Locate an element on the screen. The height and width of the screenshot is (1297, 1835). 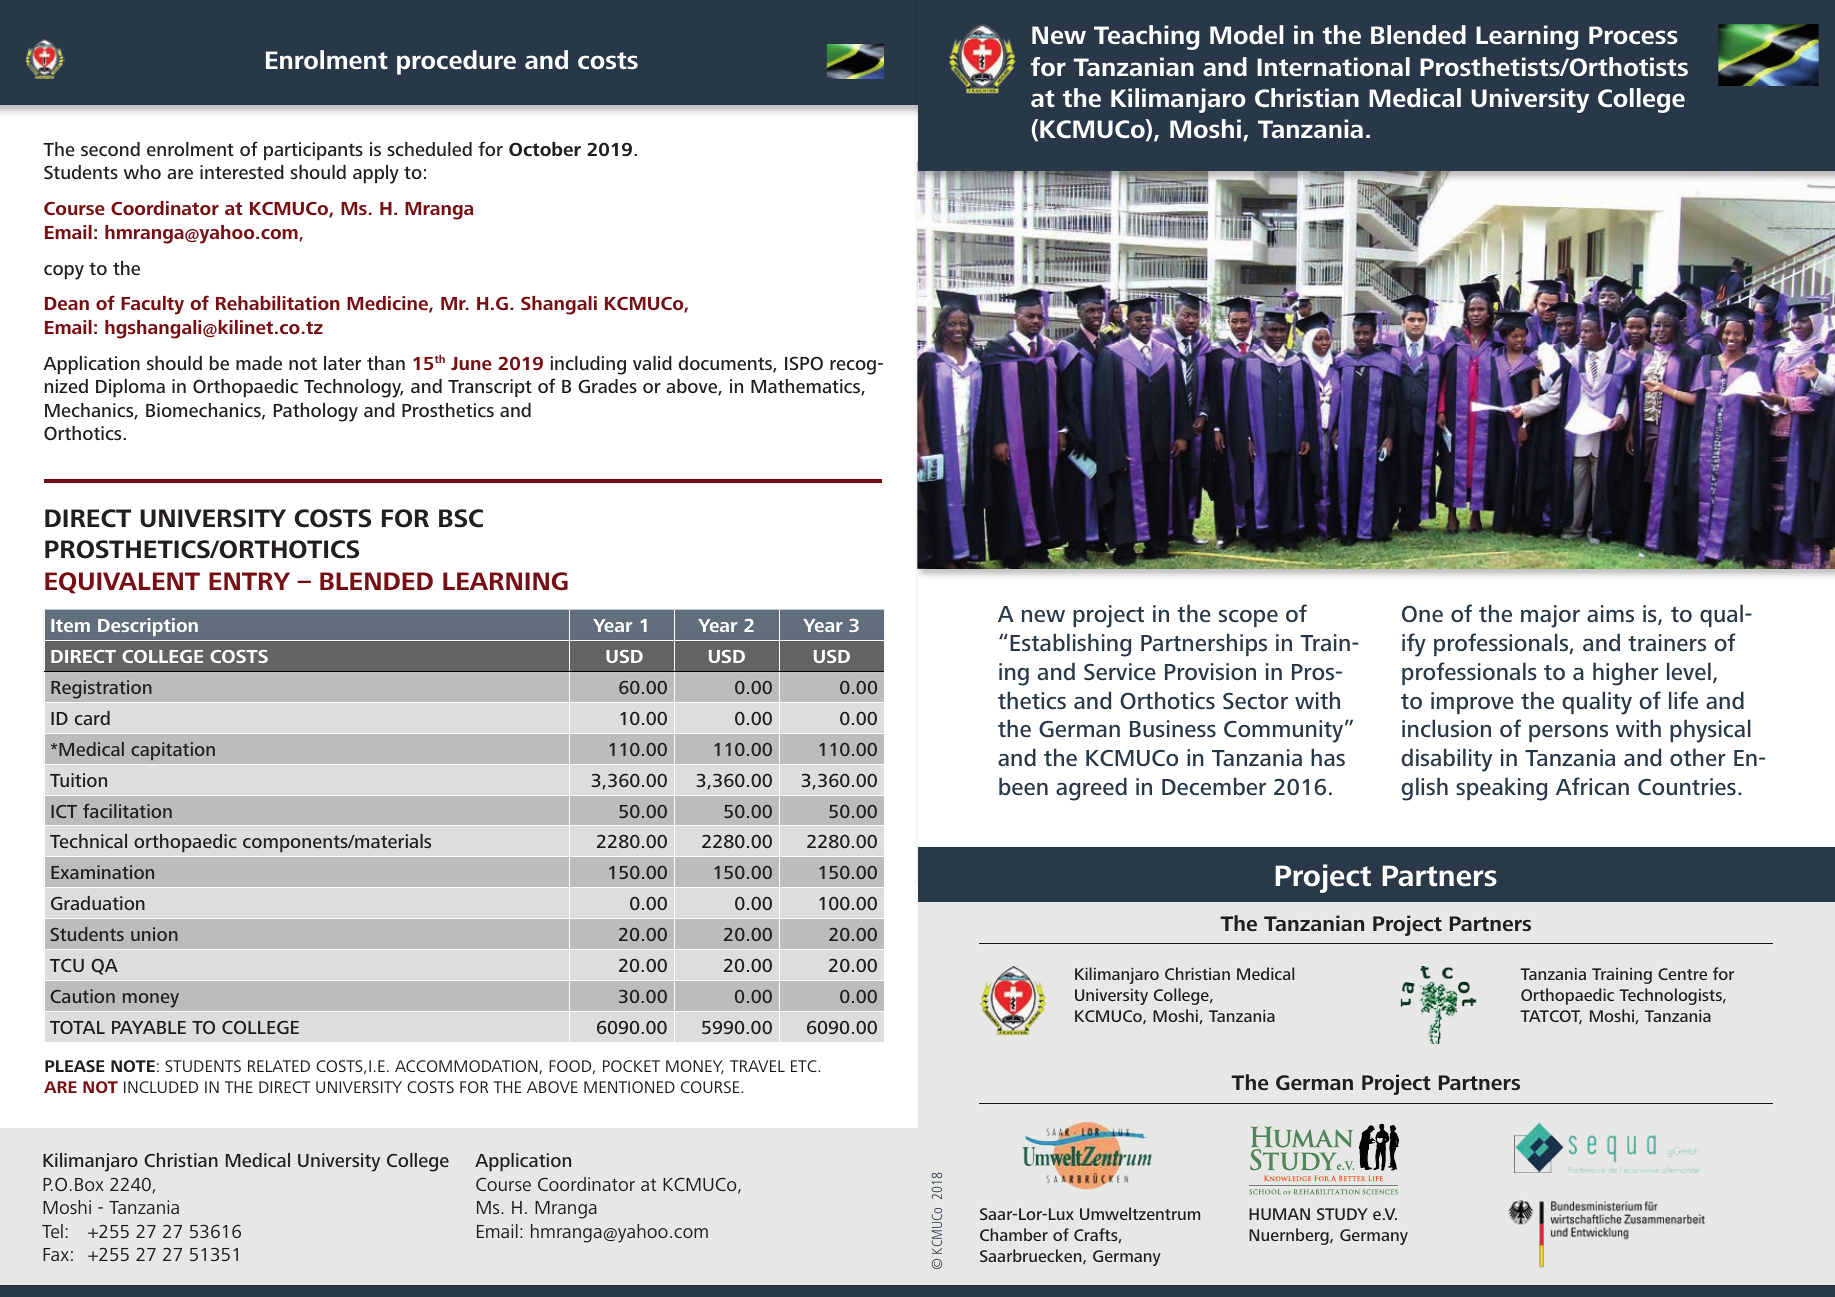
Process is located at coordinates (1633, 35).
